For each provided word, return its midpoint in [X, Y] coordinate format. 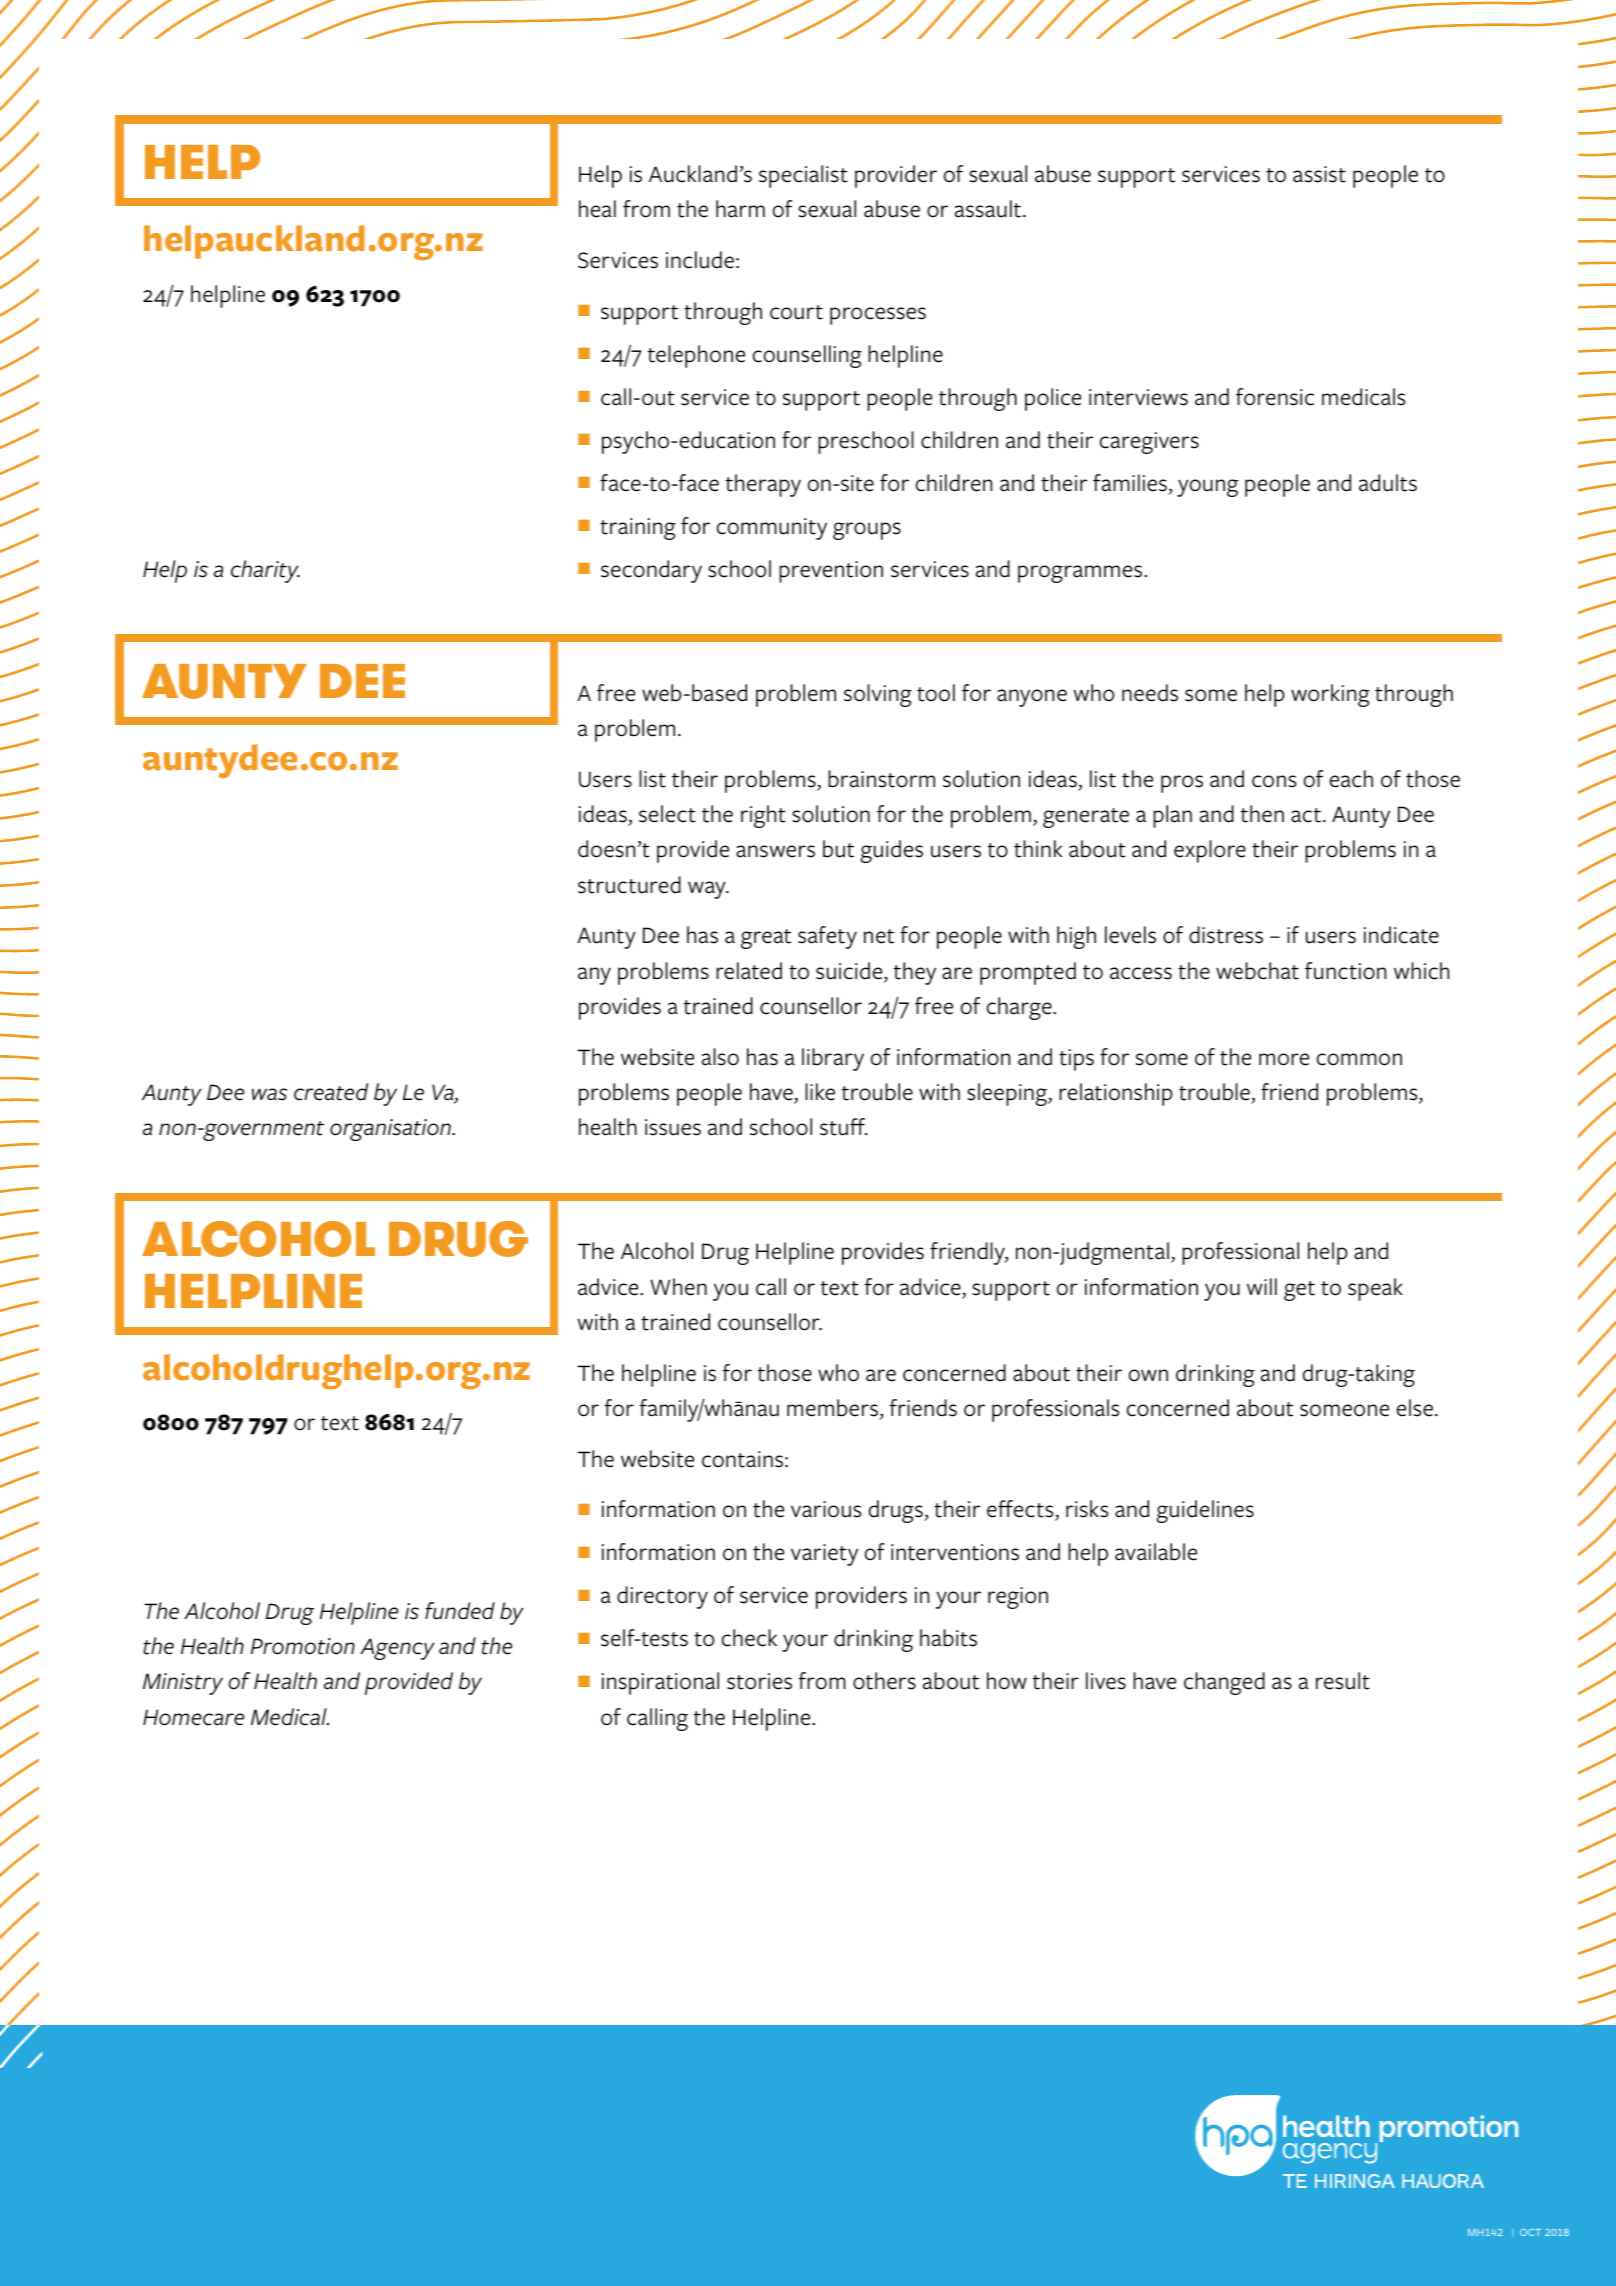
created [331, 1092]
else [1415, 1408]
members [832, 1408]
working [1330, 695]
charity [265, 571]
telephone [696, 356]
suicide [850, 972]
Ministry [183, 1684]
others [884, 1681]
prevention [831, 572]
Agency [397, 1649]
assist [1319, 174]
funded [460, 1611]
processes [878, 316]
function [1345, 971]
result [1343, 1681]
